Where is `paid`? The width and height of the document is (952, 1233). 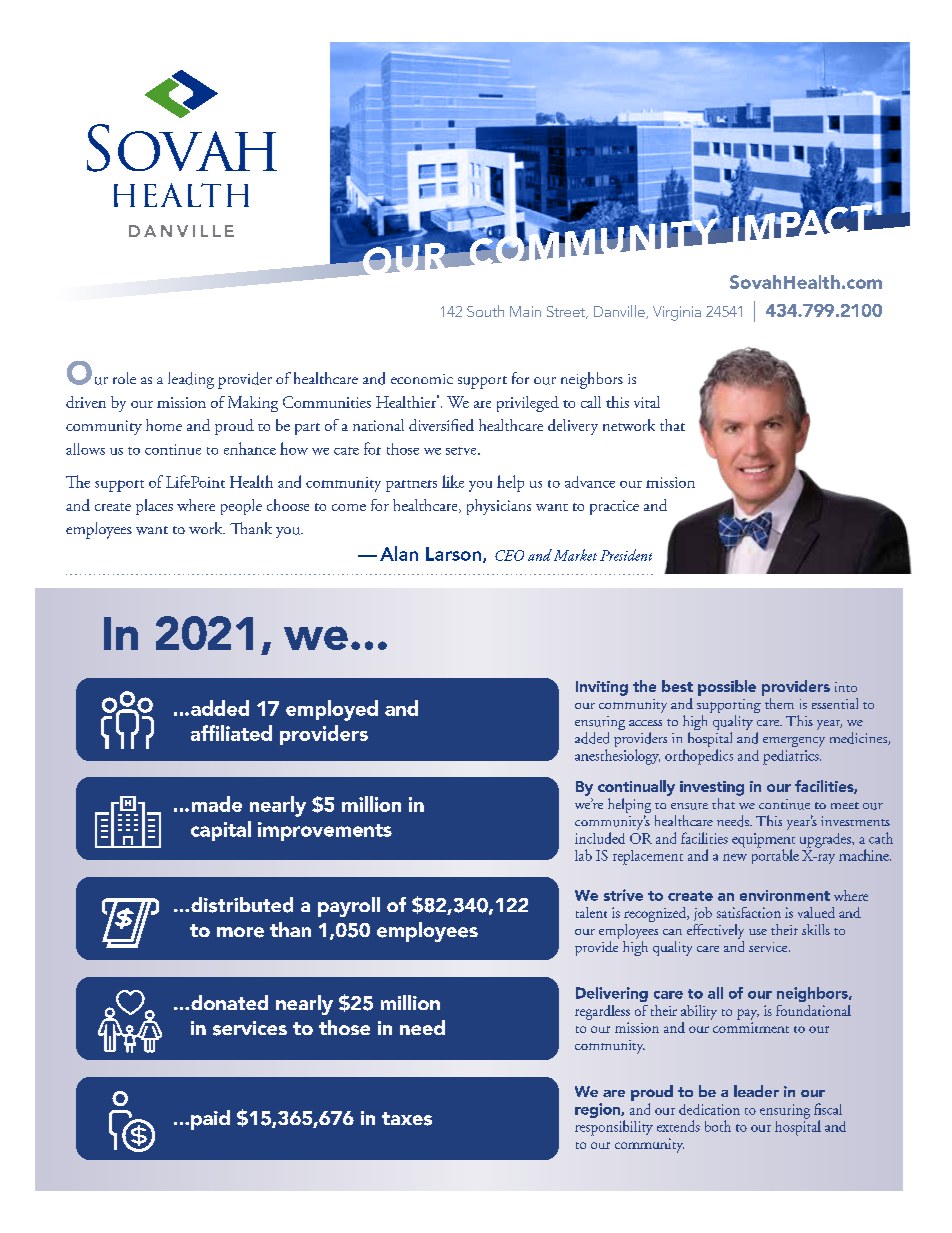 paid is located at coordinates (210, 1120).
